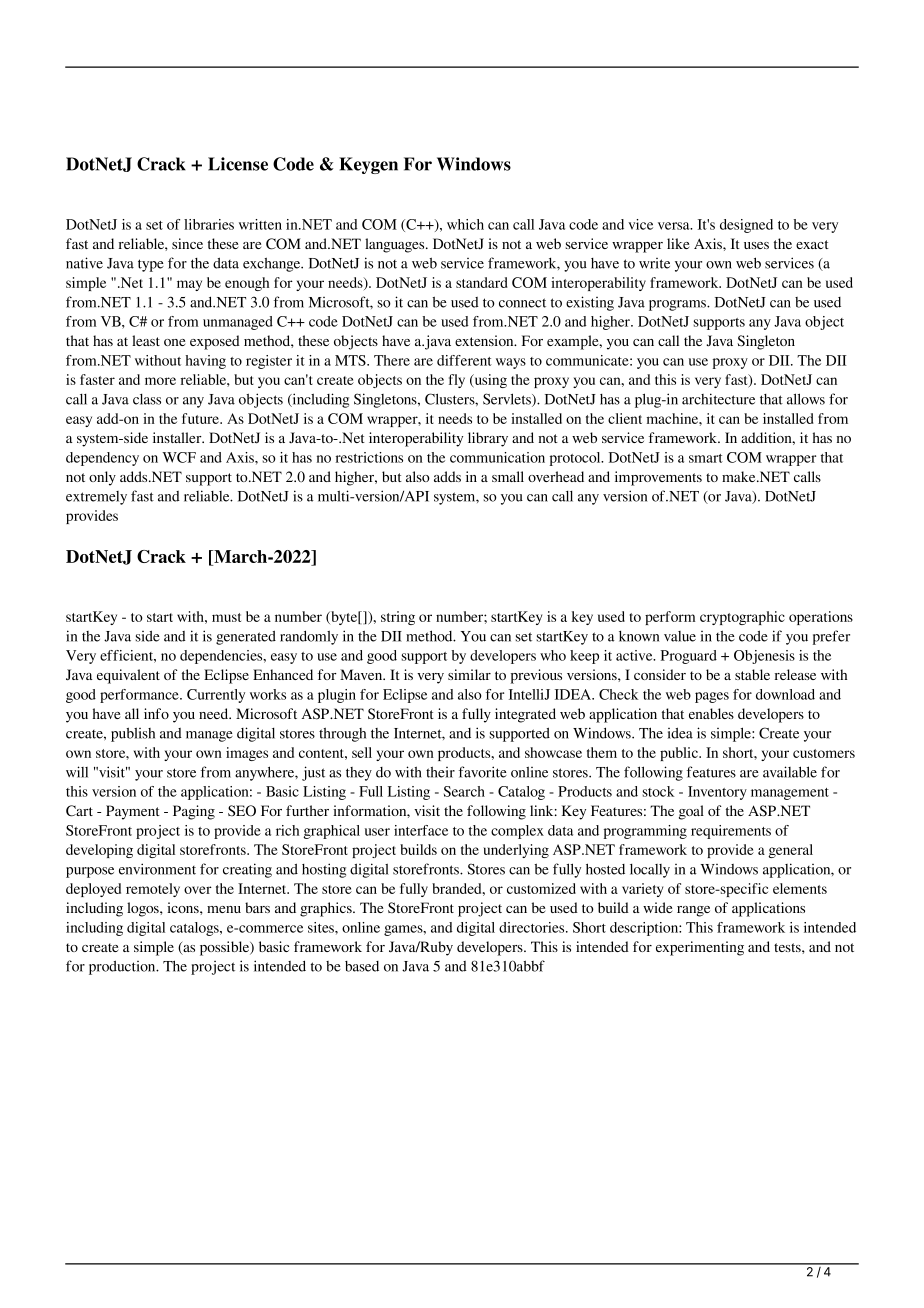 The width and height of the screenshot is (924, 1308). I want to click on available, so click(790, 772).
